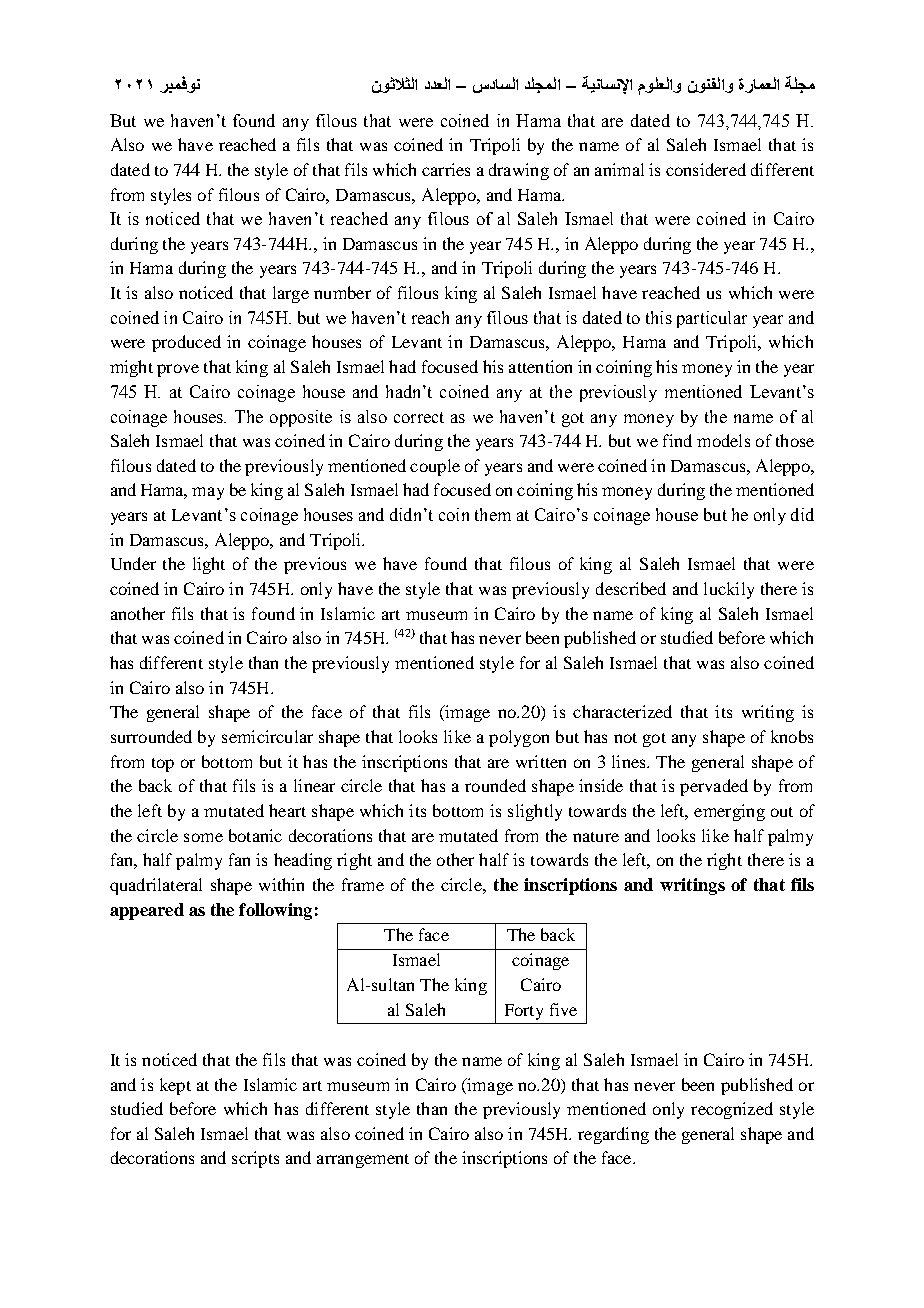  I want to click on semicircular, so click(267, 736).
